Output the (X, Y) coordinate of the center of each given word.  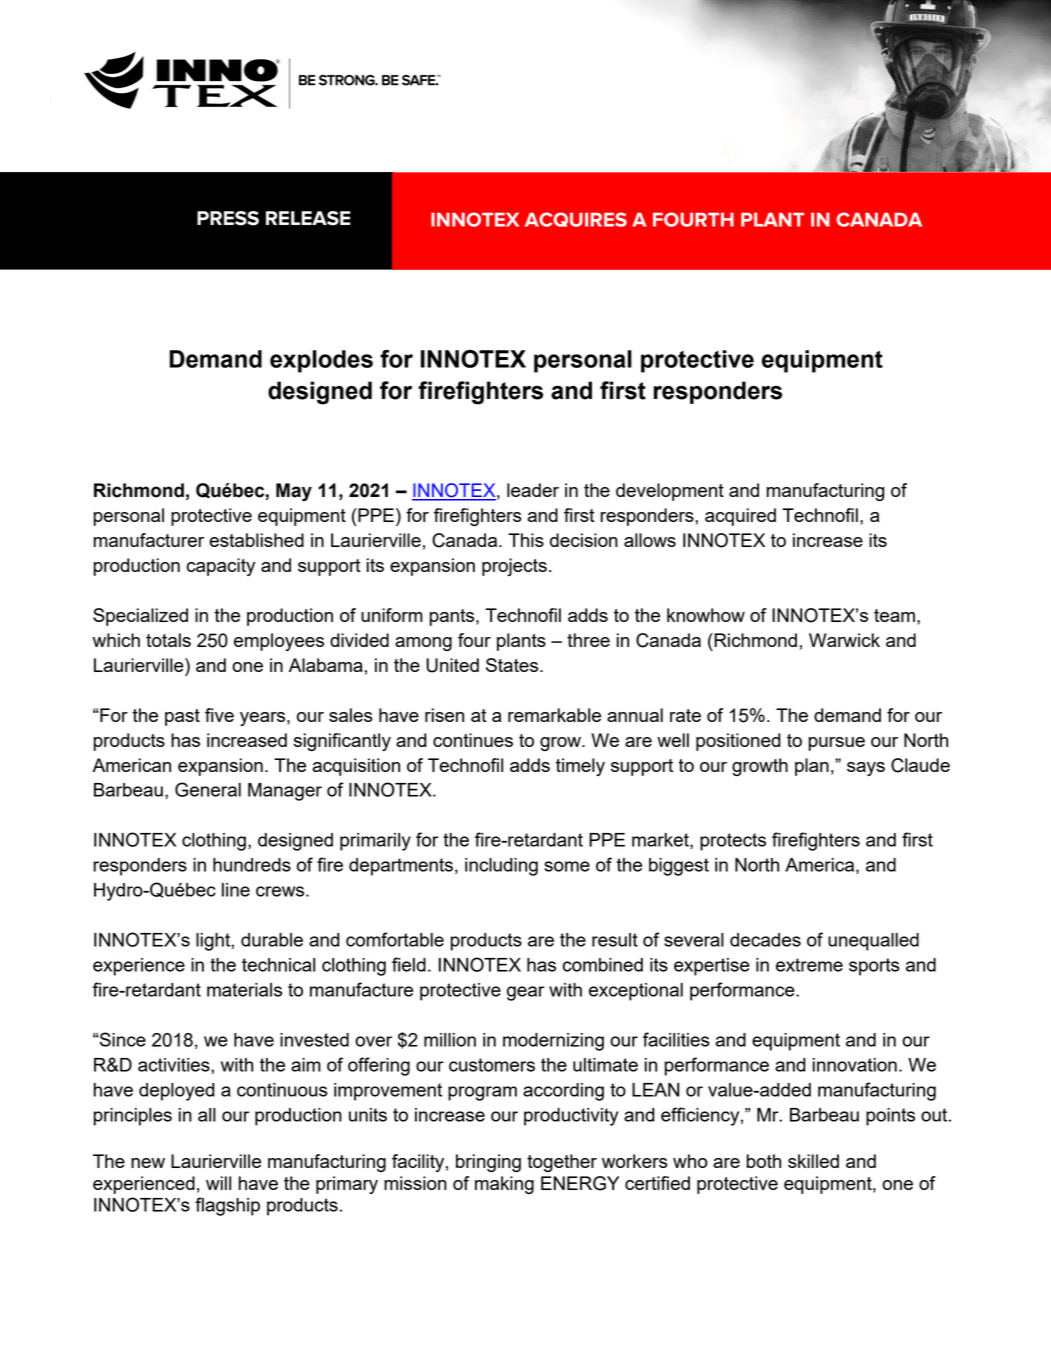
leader (533, 490)
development (670, 492)
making (504, 1185)
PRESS (228, 218)
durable (272, 940)
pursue (837, 744)
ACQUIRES (576, 219)
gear (526, 993)
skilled (813, 1161)
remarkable (554, 715)
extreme (809, 965)
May (294, 492)
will (218, 1183)
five (219, 715)
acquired (740, 517)
